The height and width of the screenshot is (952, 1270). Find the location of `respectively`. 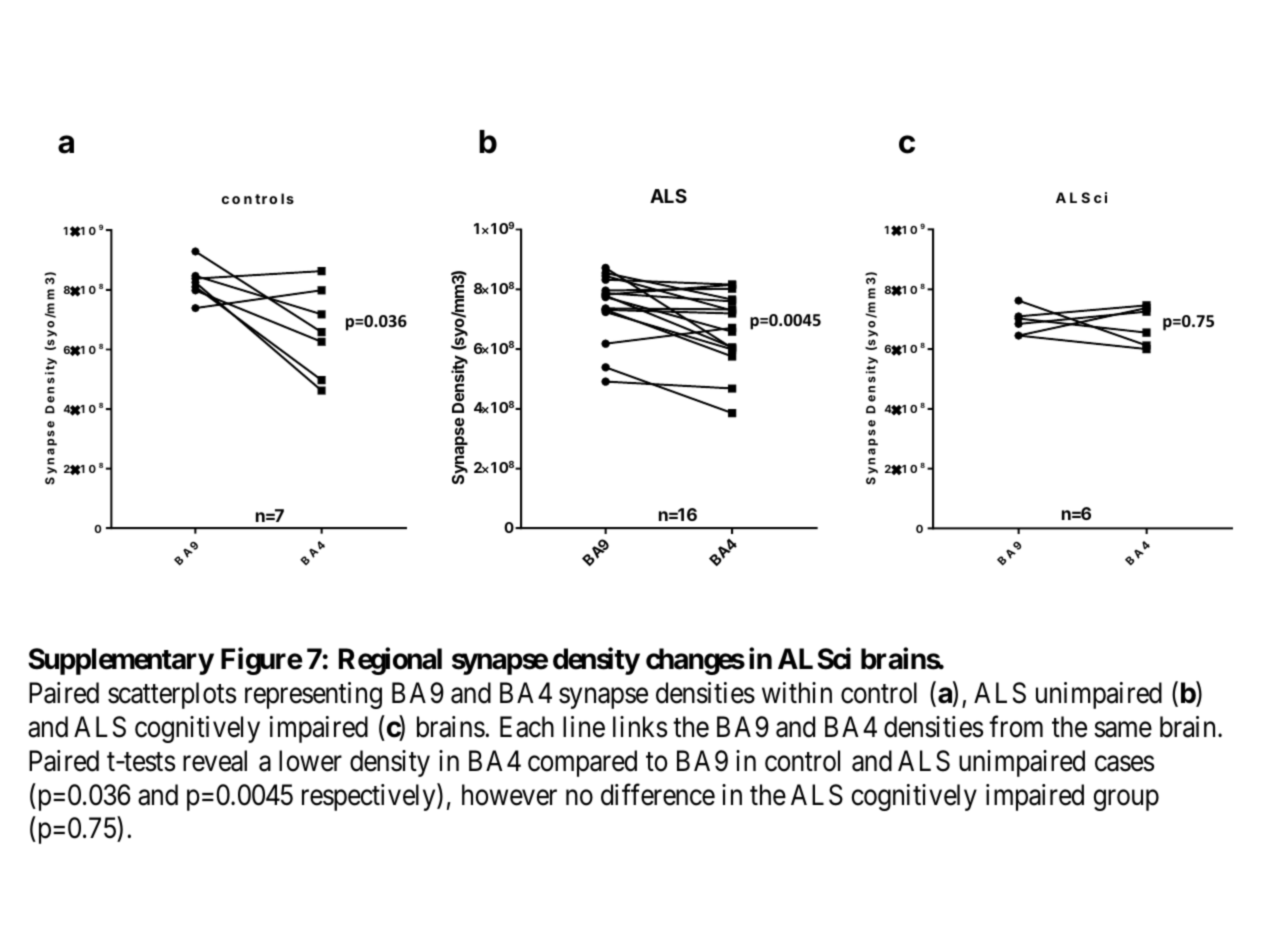

respectively is located at coordinates (370, 797).
